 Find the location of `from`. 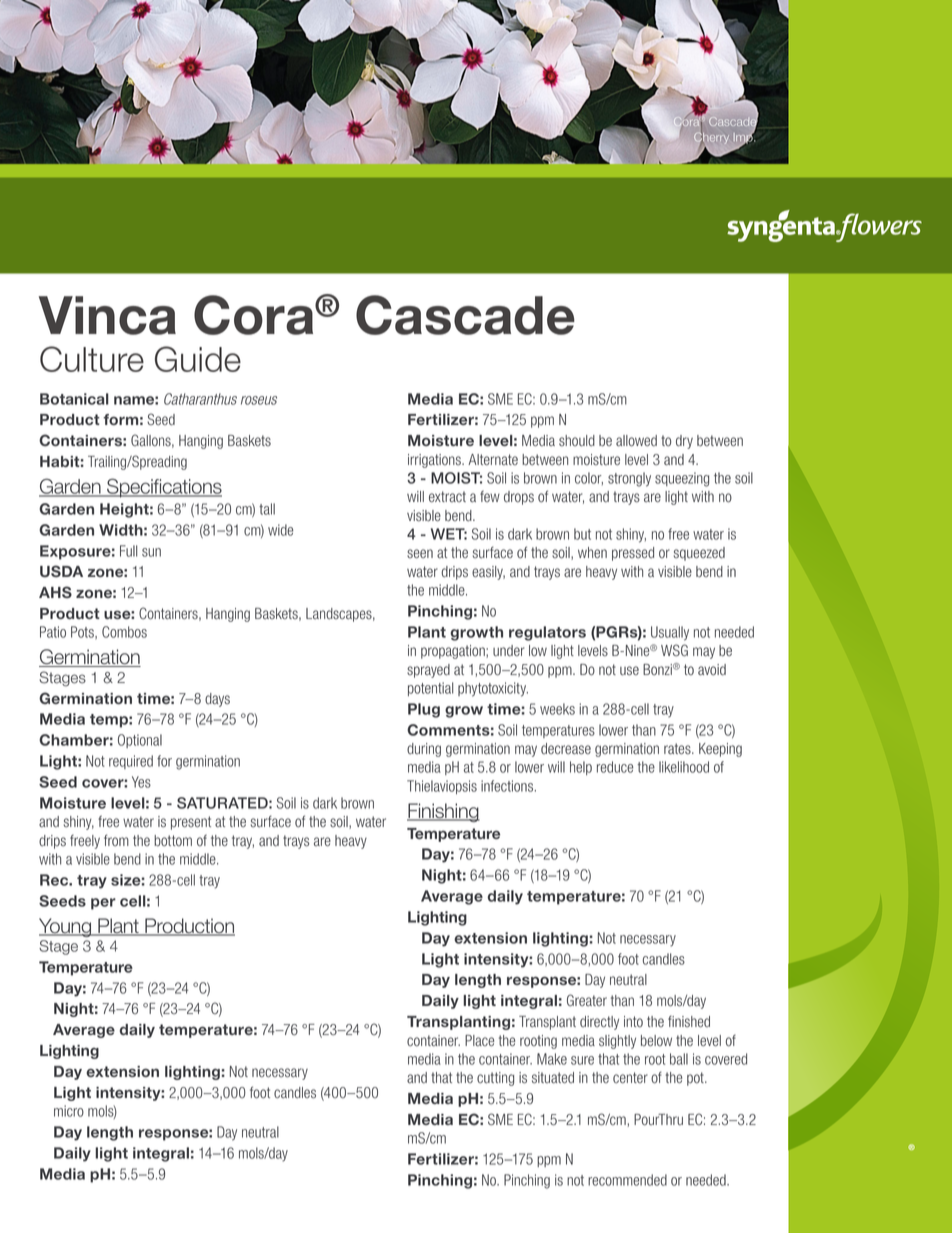

from is located at coordinates (116, 840).
